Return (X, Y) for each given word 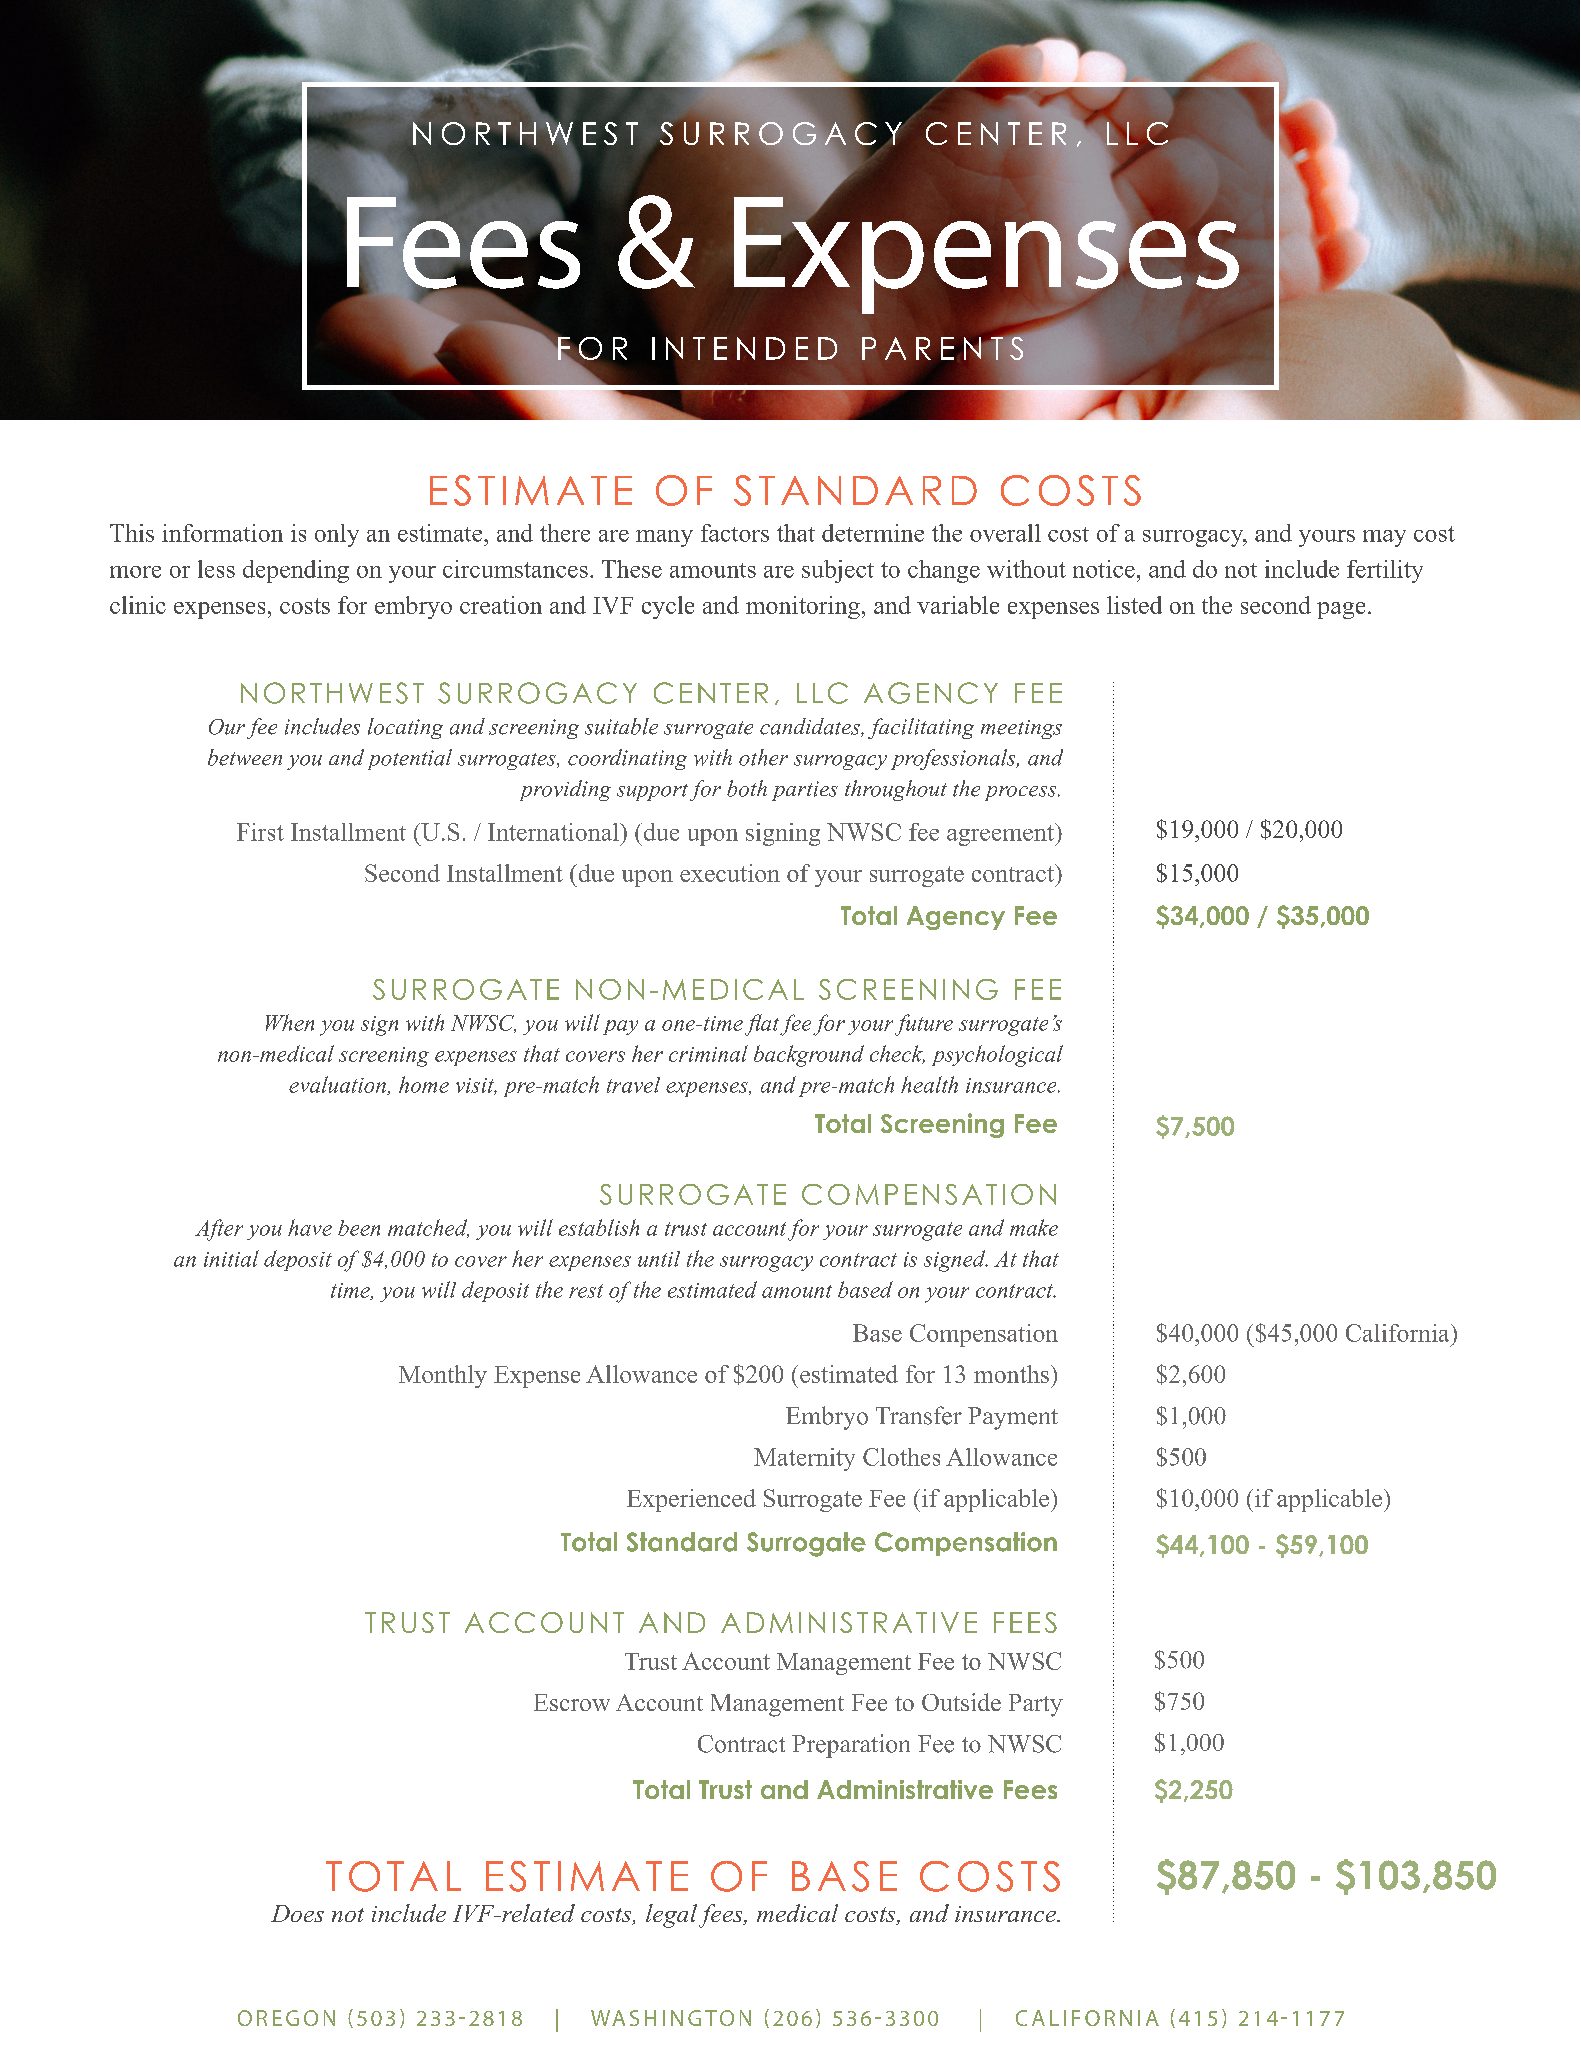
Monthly (443, 1376)
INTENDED (744, 348)
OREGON (286, 2018)
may (1384, 538)
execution (730, 873)
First (260, 832)
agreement (1001, 834)
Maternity (804, 1459)
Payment (1013, 1418)
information (222, 533)
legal (673, 1916)
